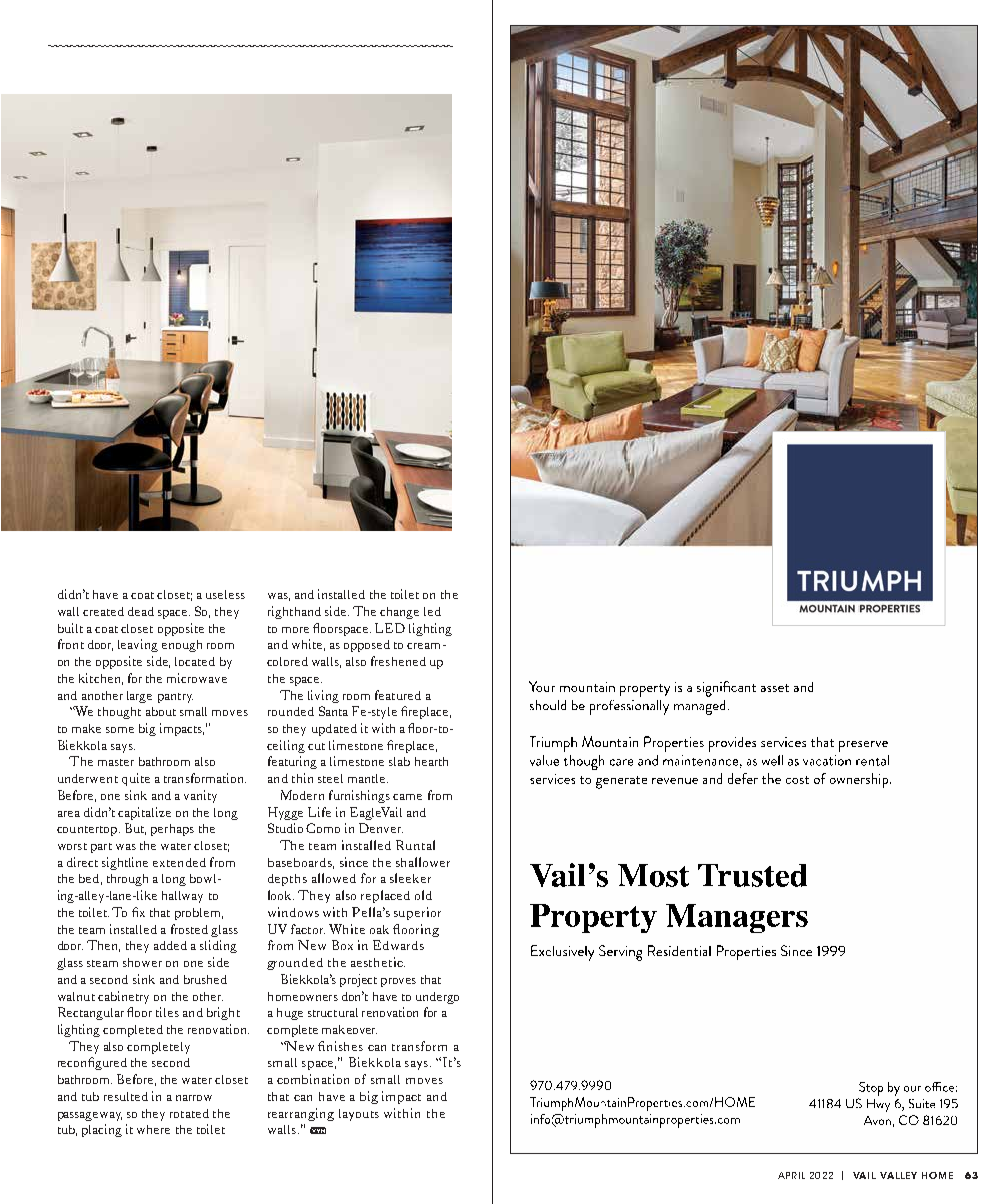  I want to click on APRIL, so click(791, 1175).
